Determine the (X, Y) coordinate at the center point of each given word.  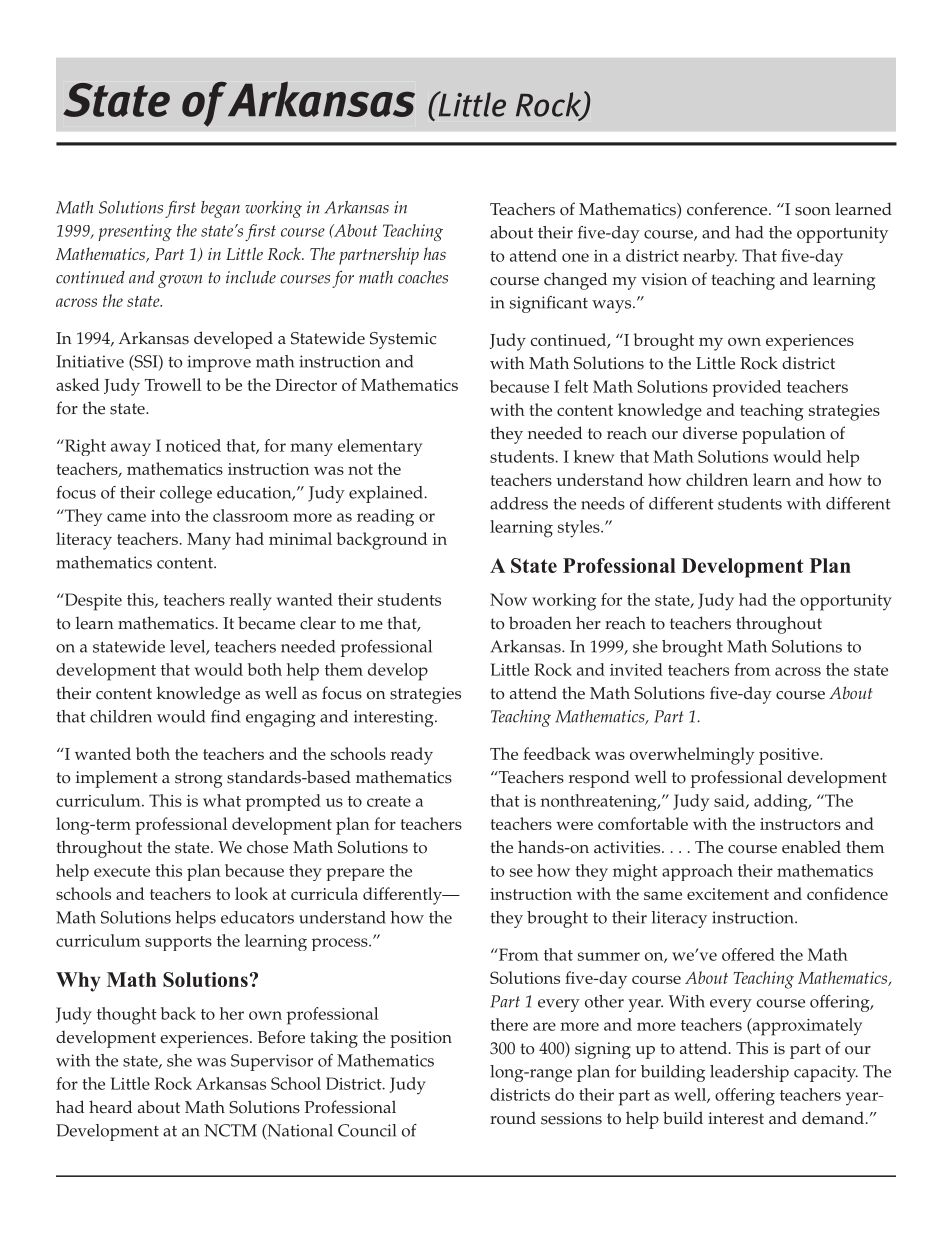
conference (728, 209)
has (435, 253)
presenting (135, 232)
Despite (92, 602)
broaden (540, 623)
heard (110, 1107)
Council (367, 1130)
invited (636, 669)
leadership (749, 1073)
